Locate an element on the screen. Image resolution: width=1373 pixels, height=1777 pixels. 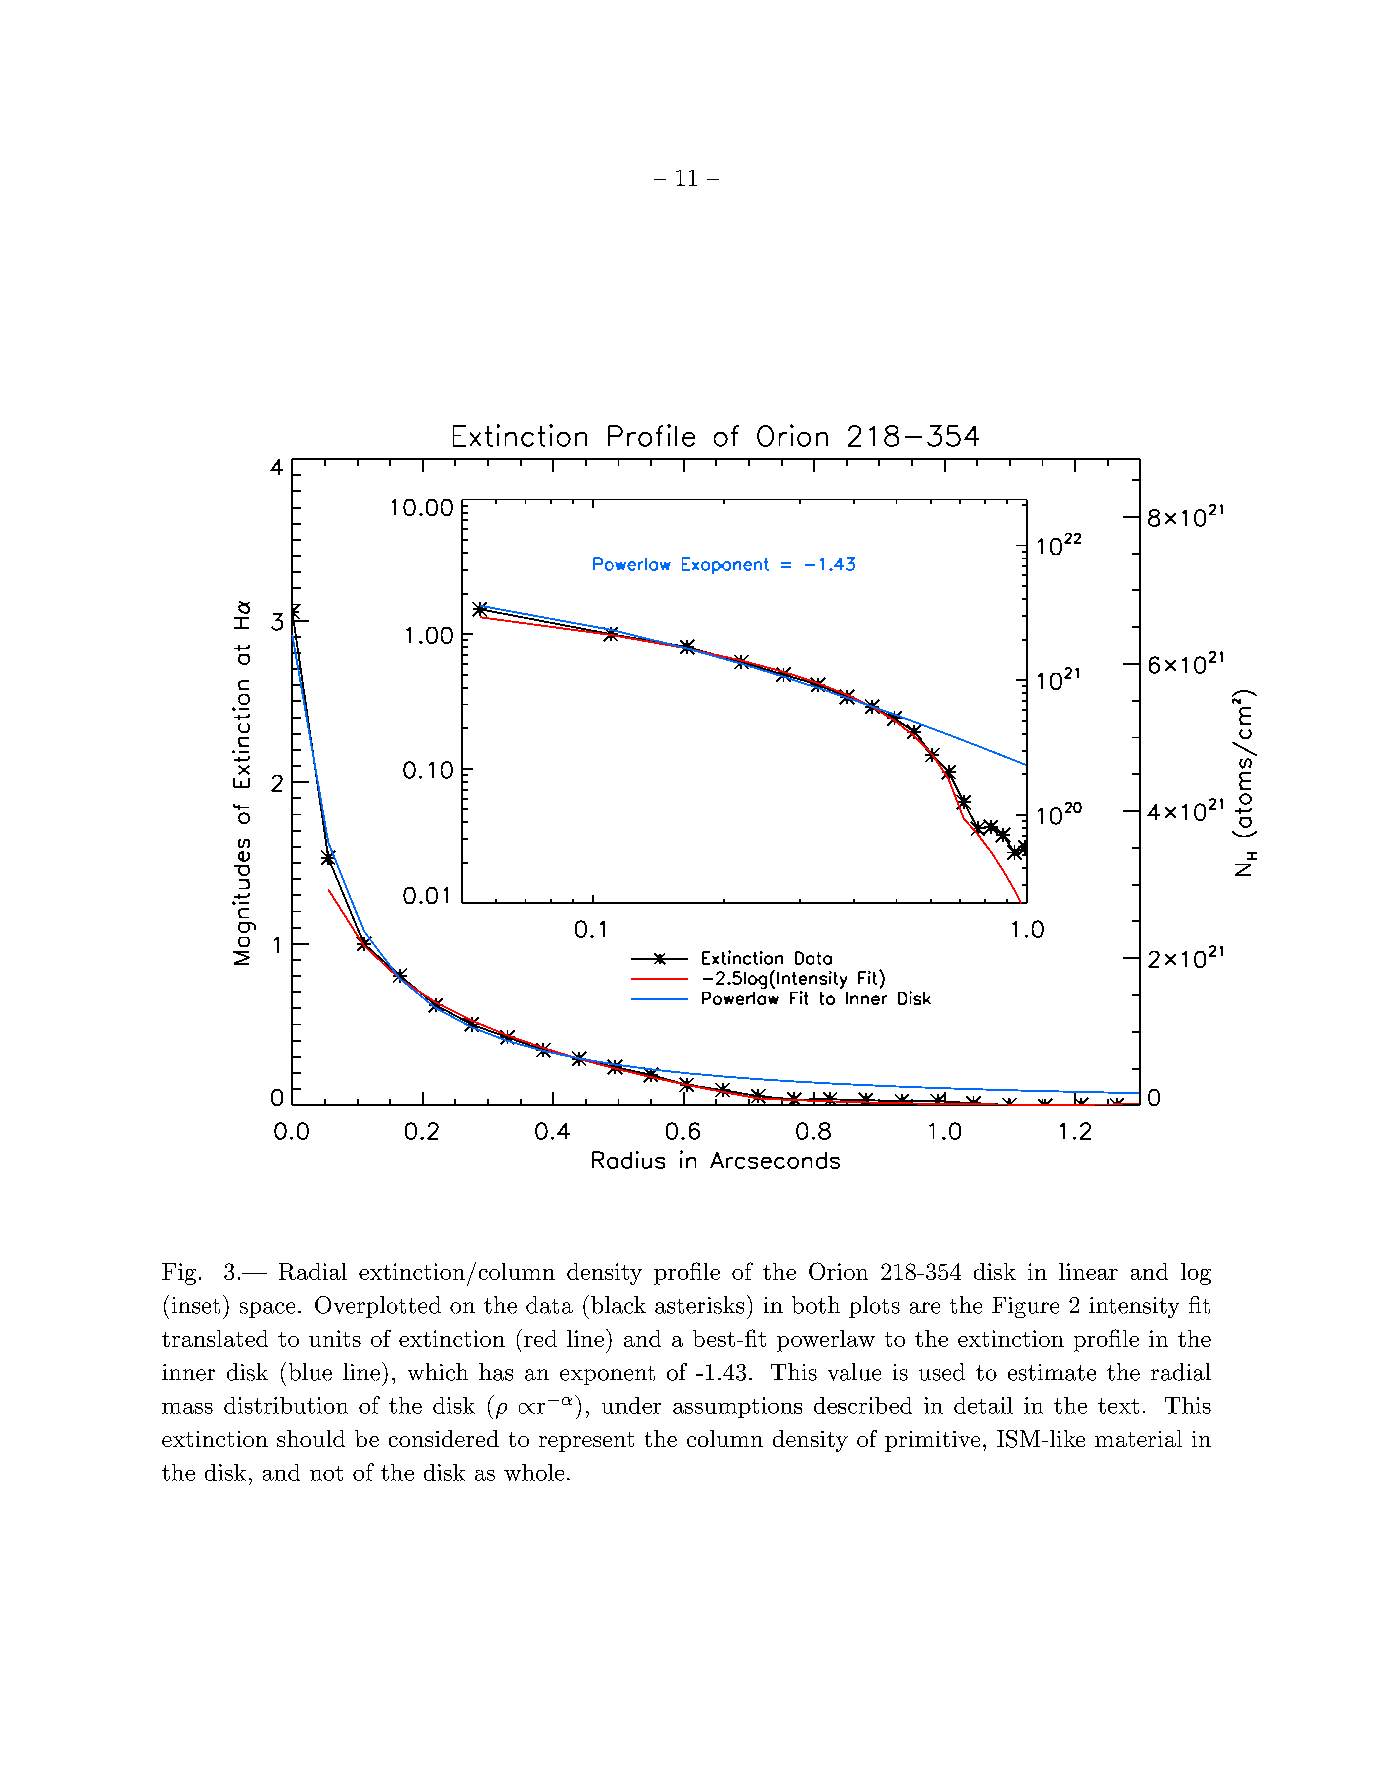
units is located at coordinates (335, 1338).
